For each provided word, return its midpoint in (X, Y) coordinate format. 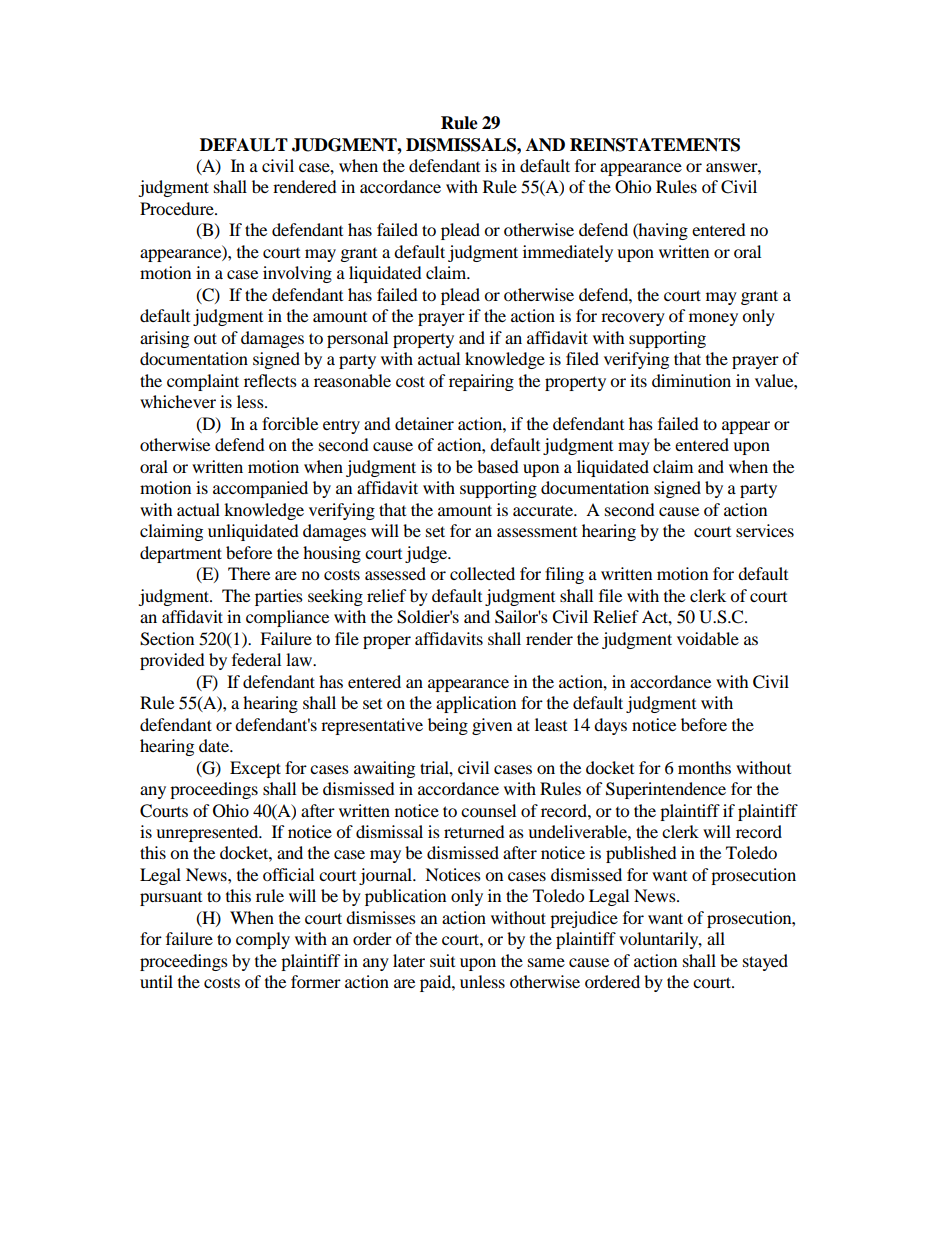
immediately (568, 253)
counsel (488, 810)
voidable (708, 638)
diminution (691, 380)
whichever (178, 401)
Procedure (178, 208)
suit (442, 960)
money (713, 319)
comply (263, 940)
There (249, 573)
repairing (481, 382)
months (704, 767)
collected (482, 573)
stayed (765, 962)
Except (255, 769)
